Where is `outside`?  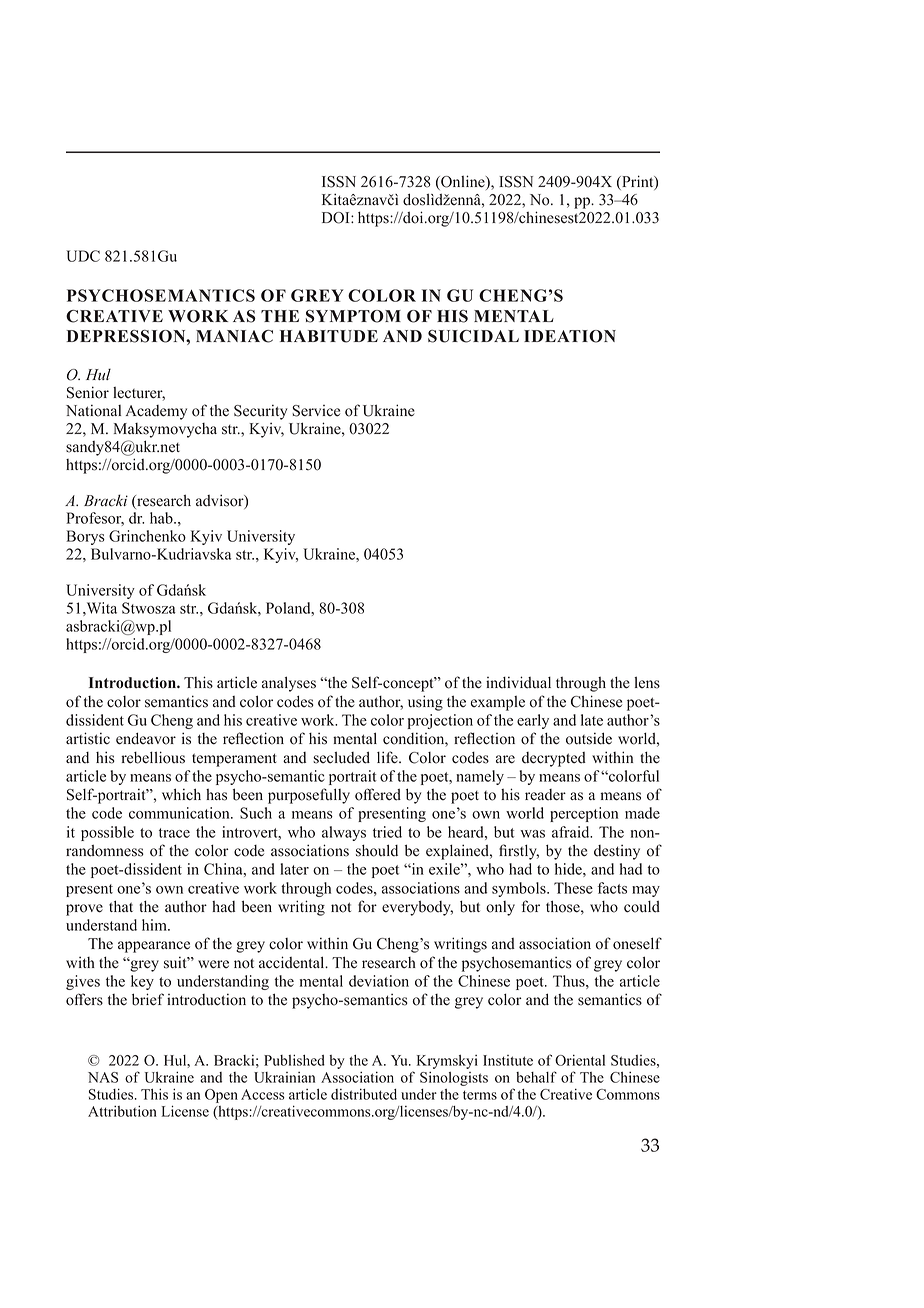
outside is located at coordinates (589, 738).
